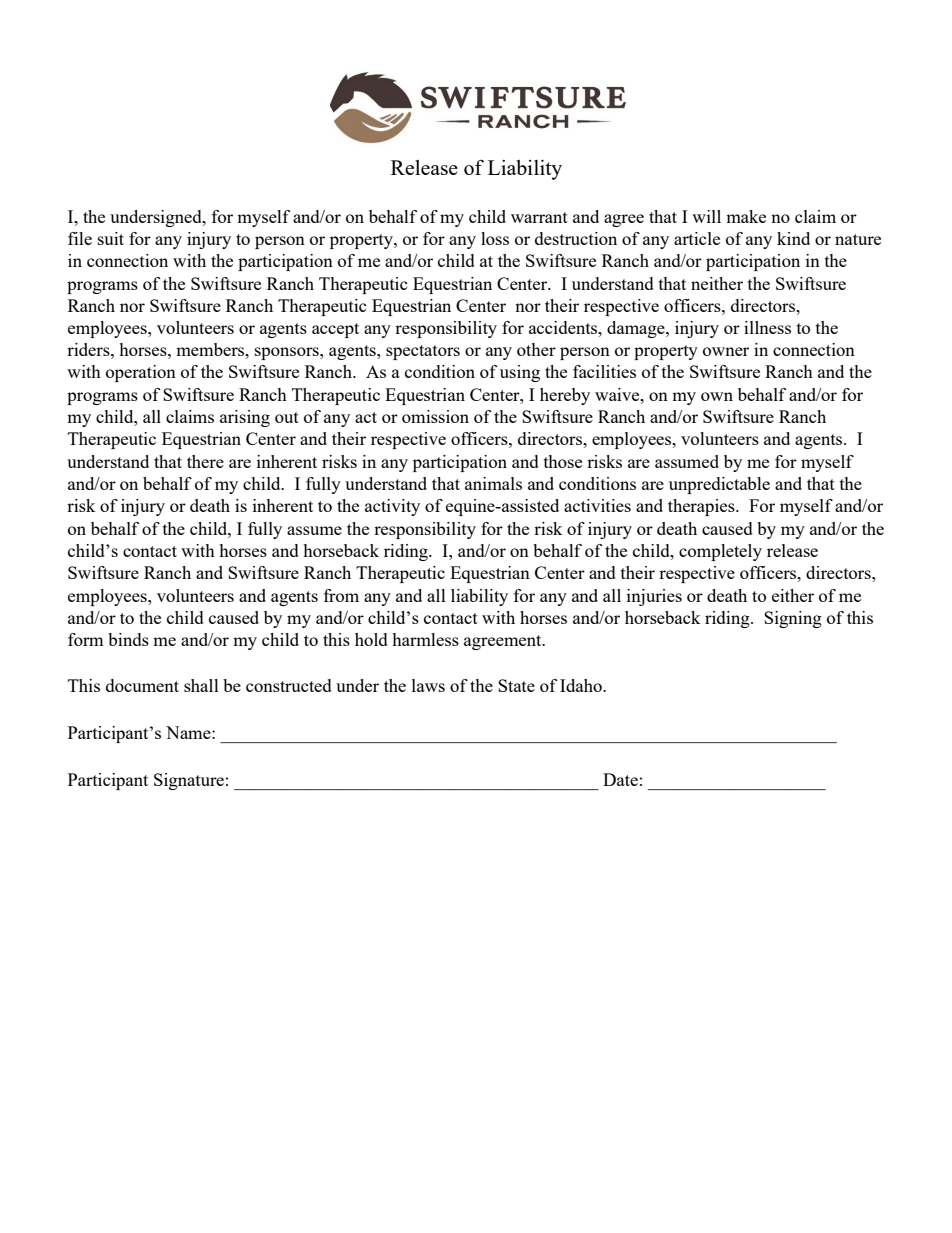  What do you see at coordinates (205, 461) in the document?
I see `there` at bounding box center [205, 461].
